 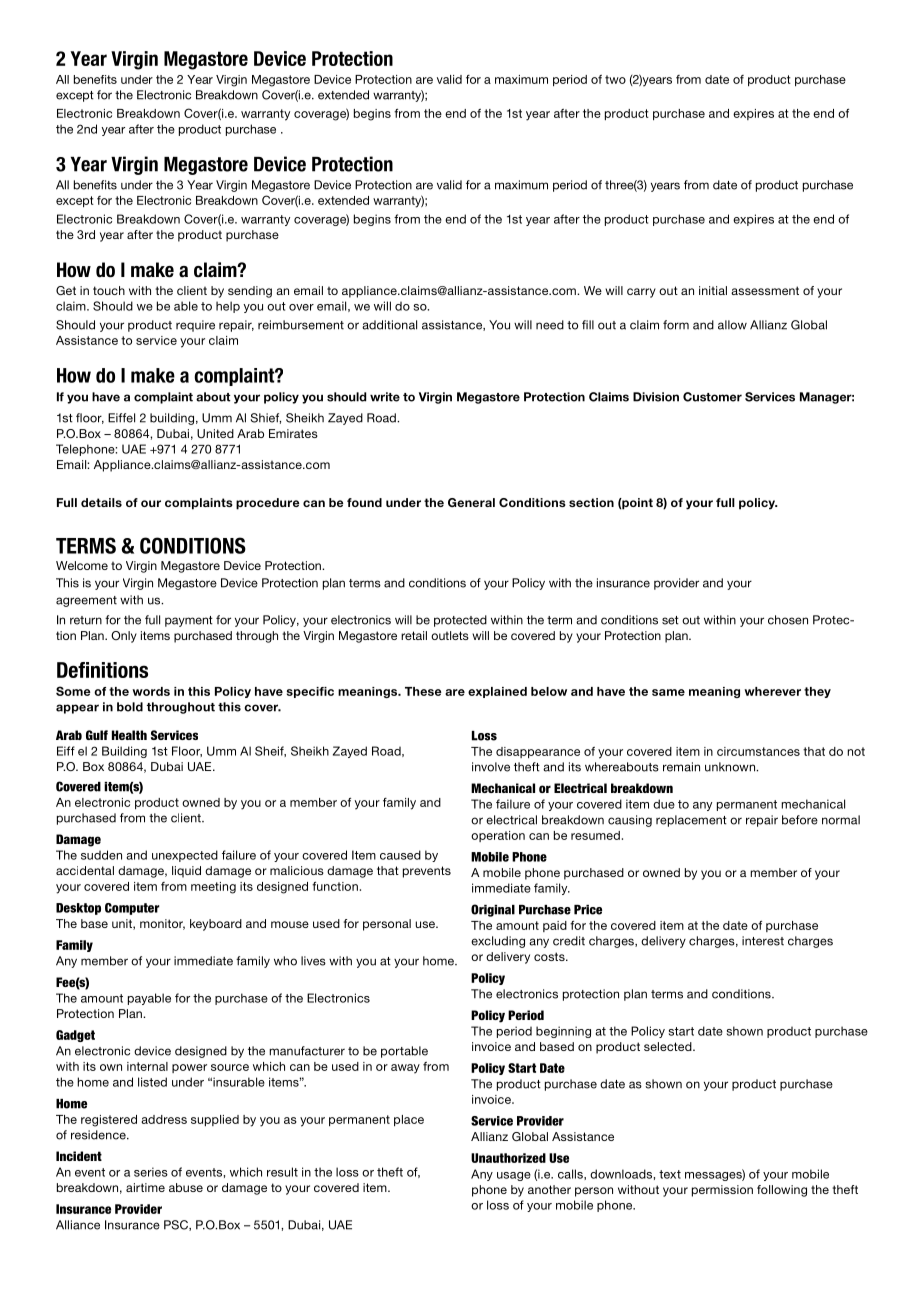 I want to click on need, so click(x=550, y=325).
